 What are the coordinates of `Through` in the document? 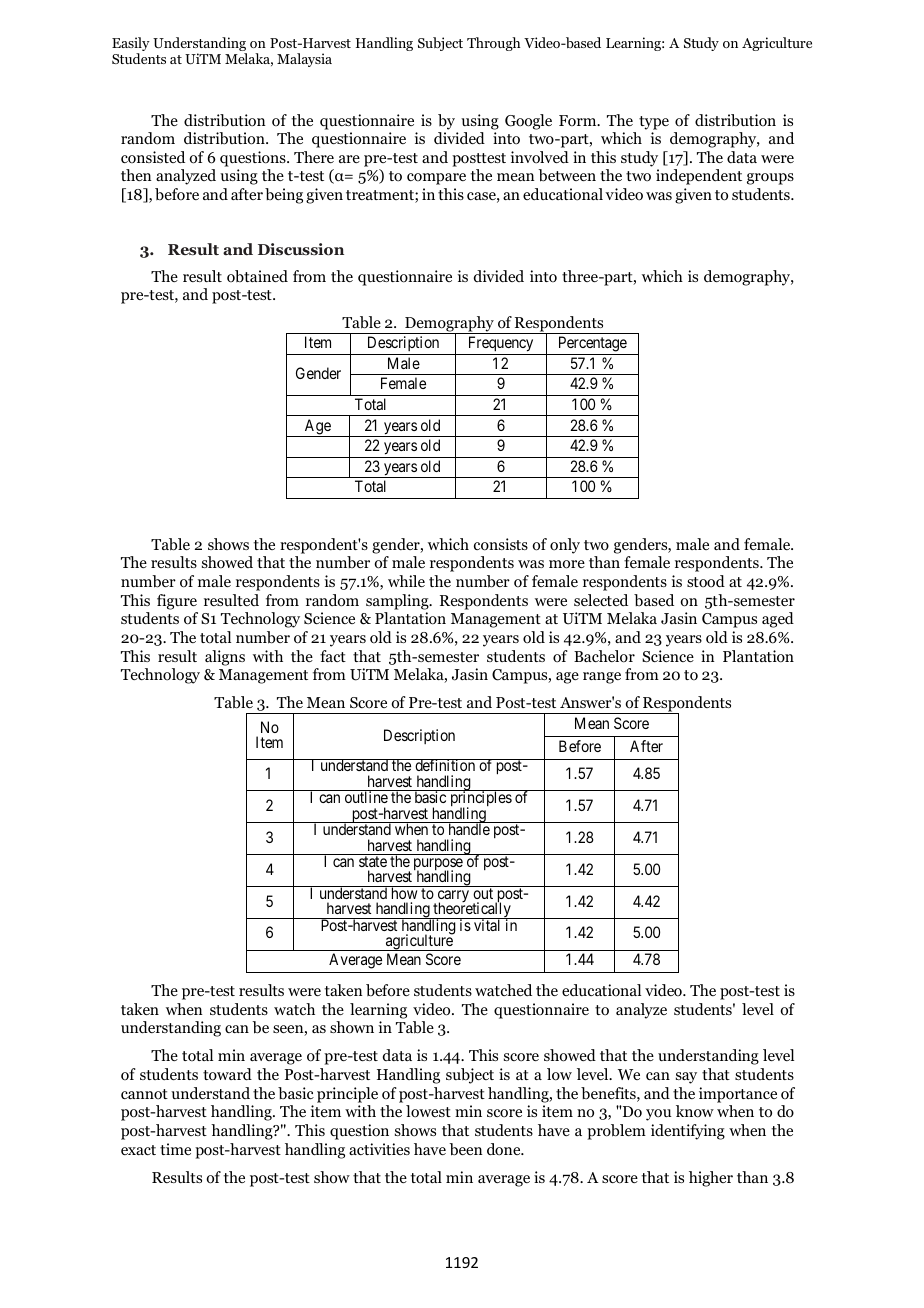 It's located at (494, 44).
